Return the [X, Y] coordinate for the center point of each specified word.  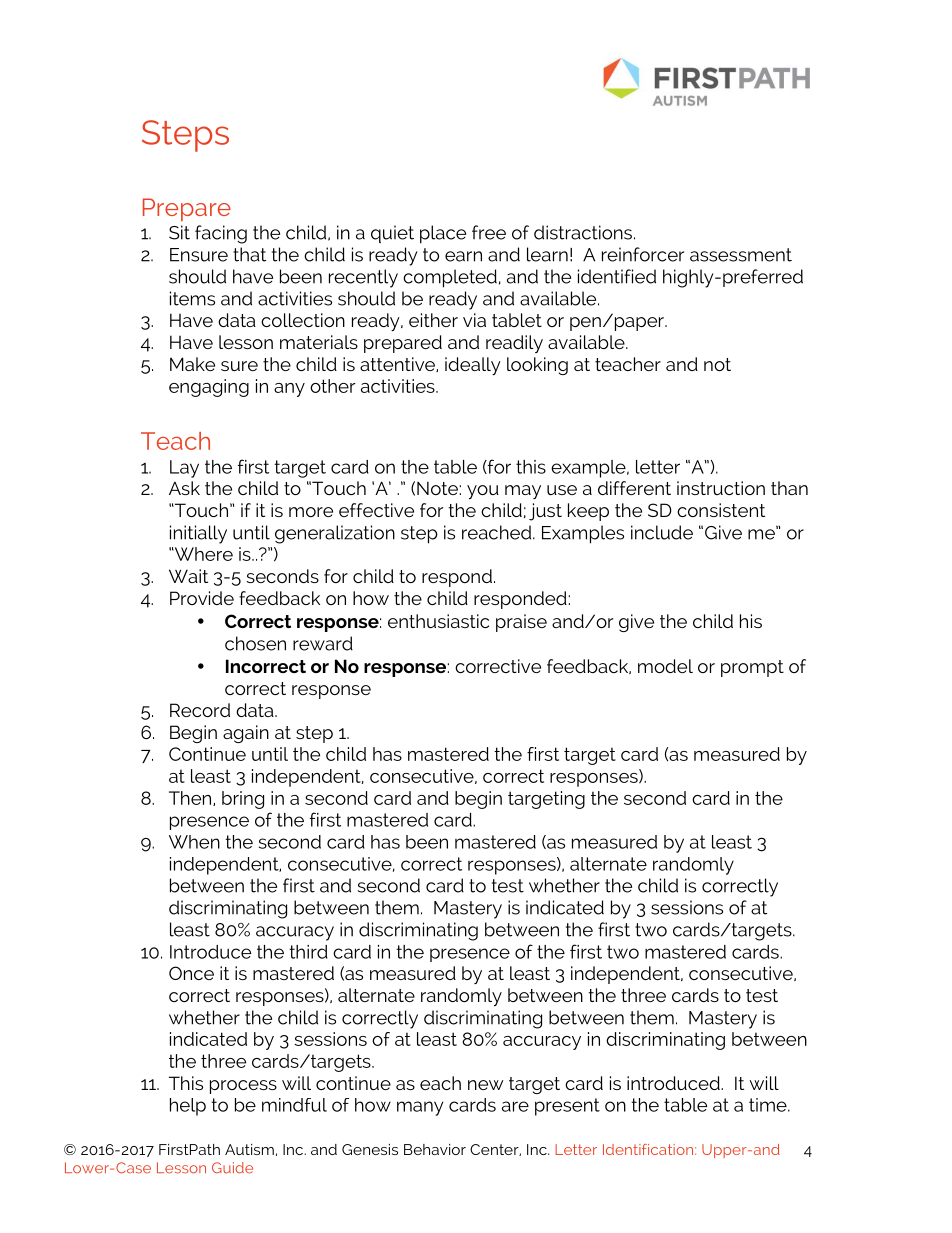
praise [521, 623]
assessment [741, 255]
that [249, 254]
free [489, 232]
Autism [249, 1149]
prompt [752, 668]
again [246, 734]
